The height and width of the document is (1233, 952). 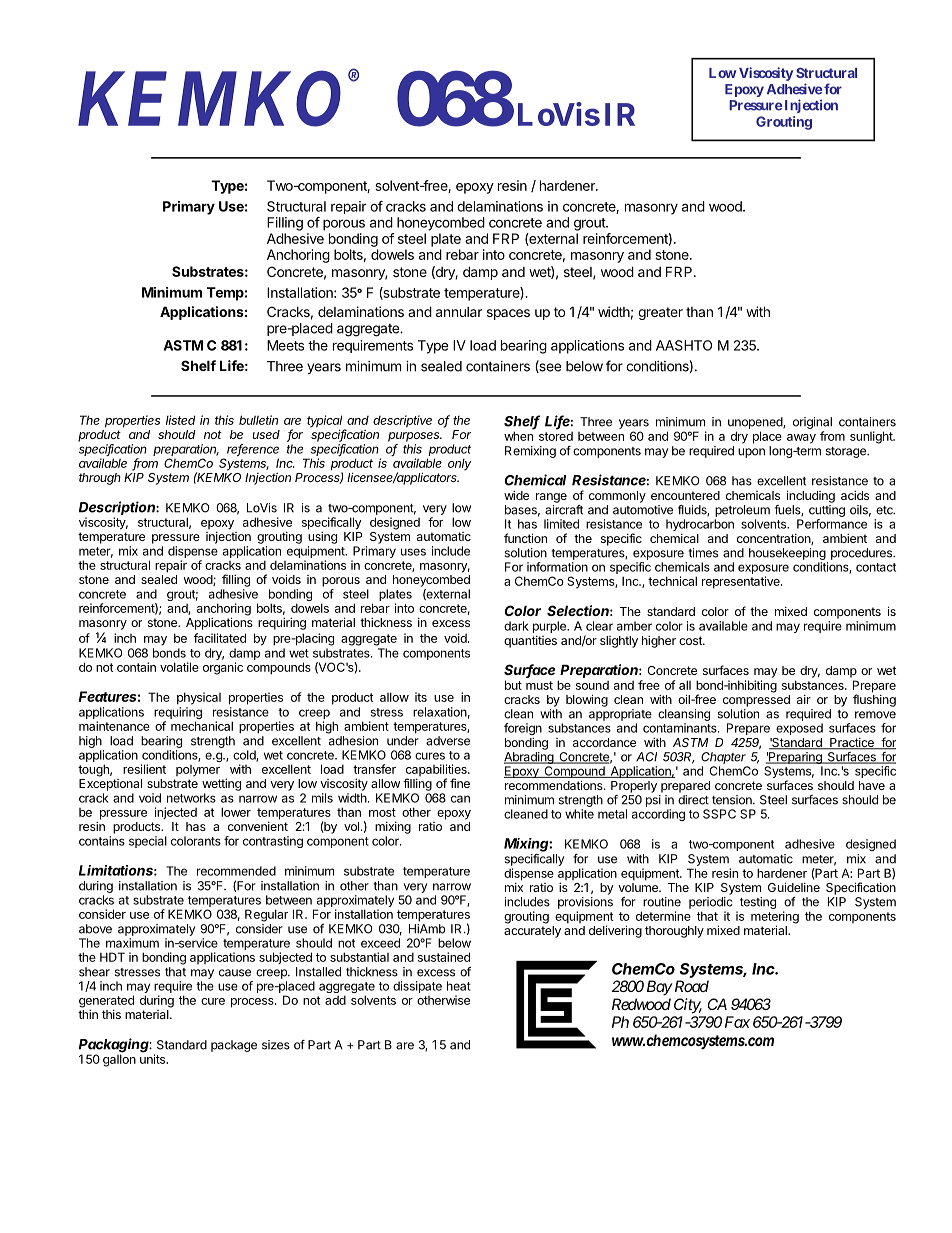 I want to click on Fax, so click(x=737, y=1022).
